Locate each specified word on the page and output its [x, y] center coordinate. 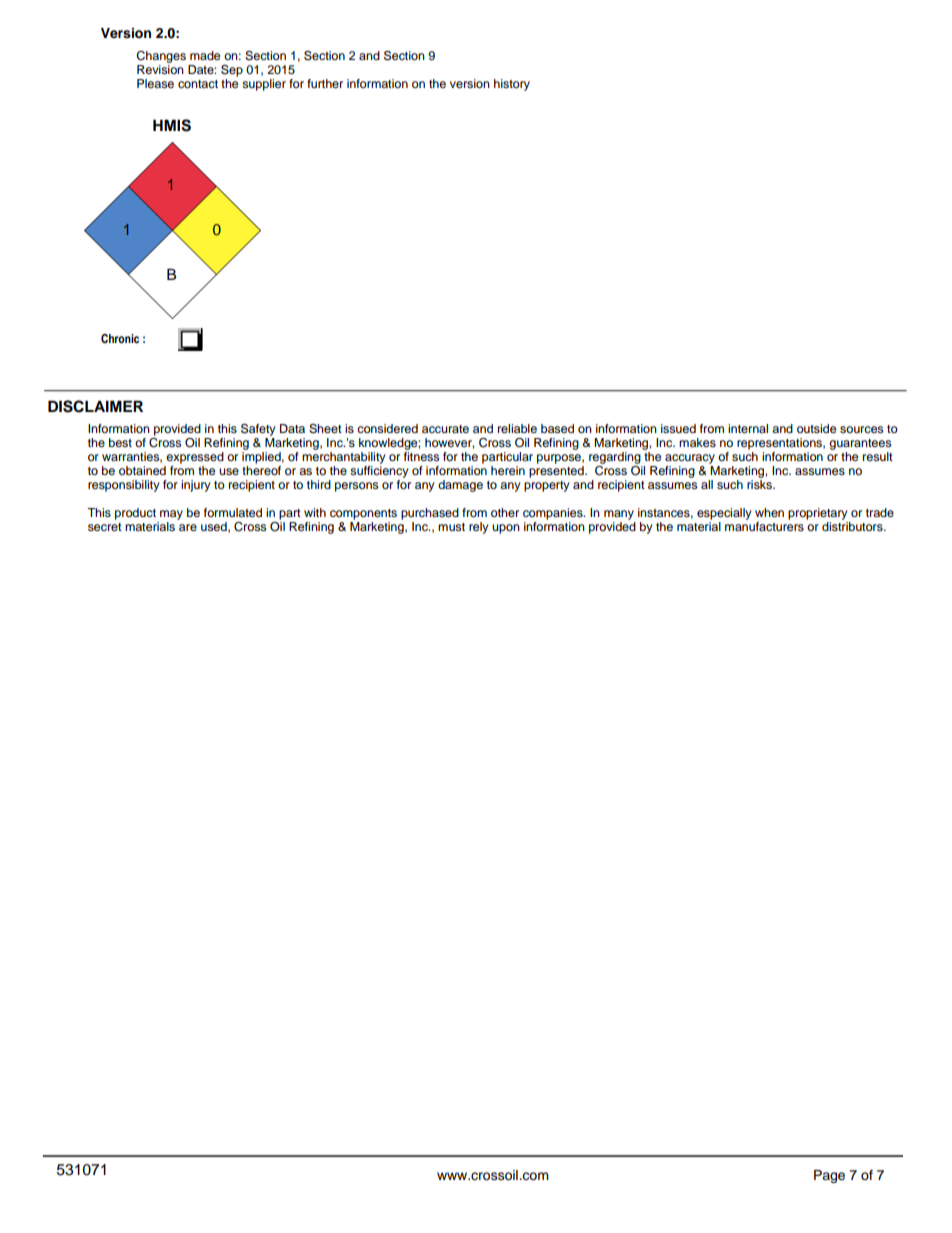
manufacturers [764, 525]
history [512, 85]
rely [479, 528]
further [325, 83]
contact [198, 84]
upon [506, 529]
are [188, 527]
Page [829, 1176]
